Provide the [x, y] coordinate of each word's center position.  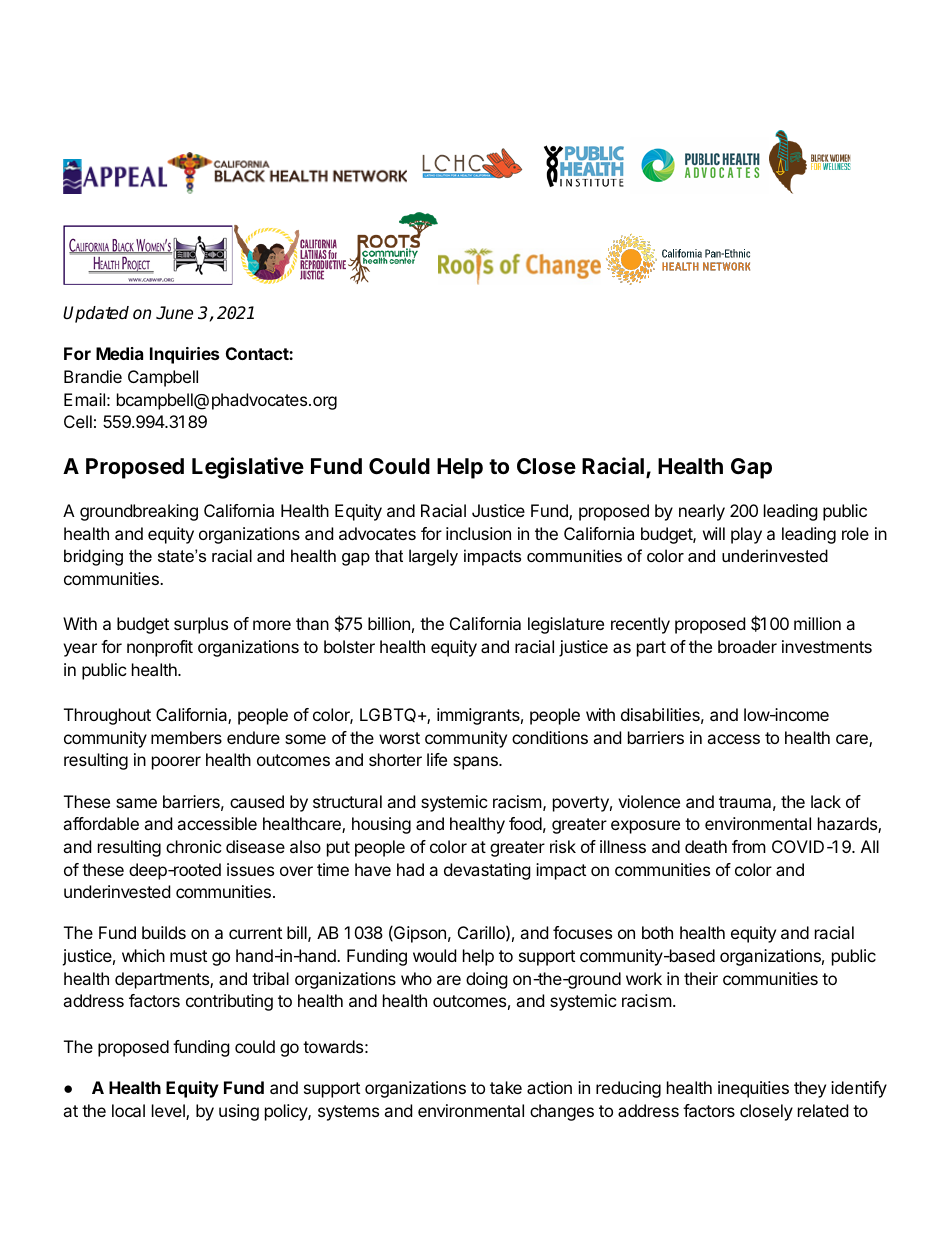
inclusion [478, 533]
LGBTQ [389, 715]
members [186, 737]
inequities [753, 1089]
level [169, 1112]
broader [747, 646]
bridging [93, 557]
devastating [487, 871]
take [506, 1087]
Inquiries [184, 355]
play [746, 535]
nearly [702, 512]
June [174, 313]
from [749, 846]
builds [164, 932]
